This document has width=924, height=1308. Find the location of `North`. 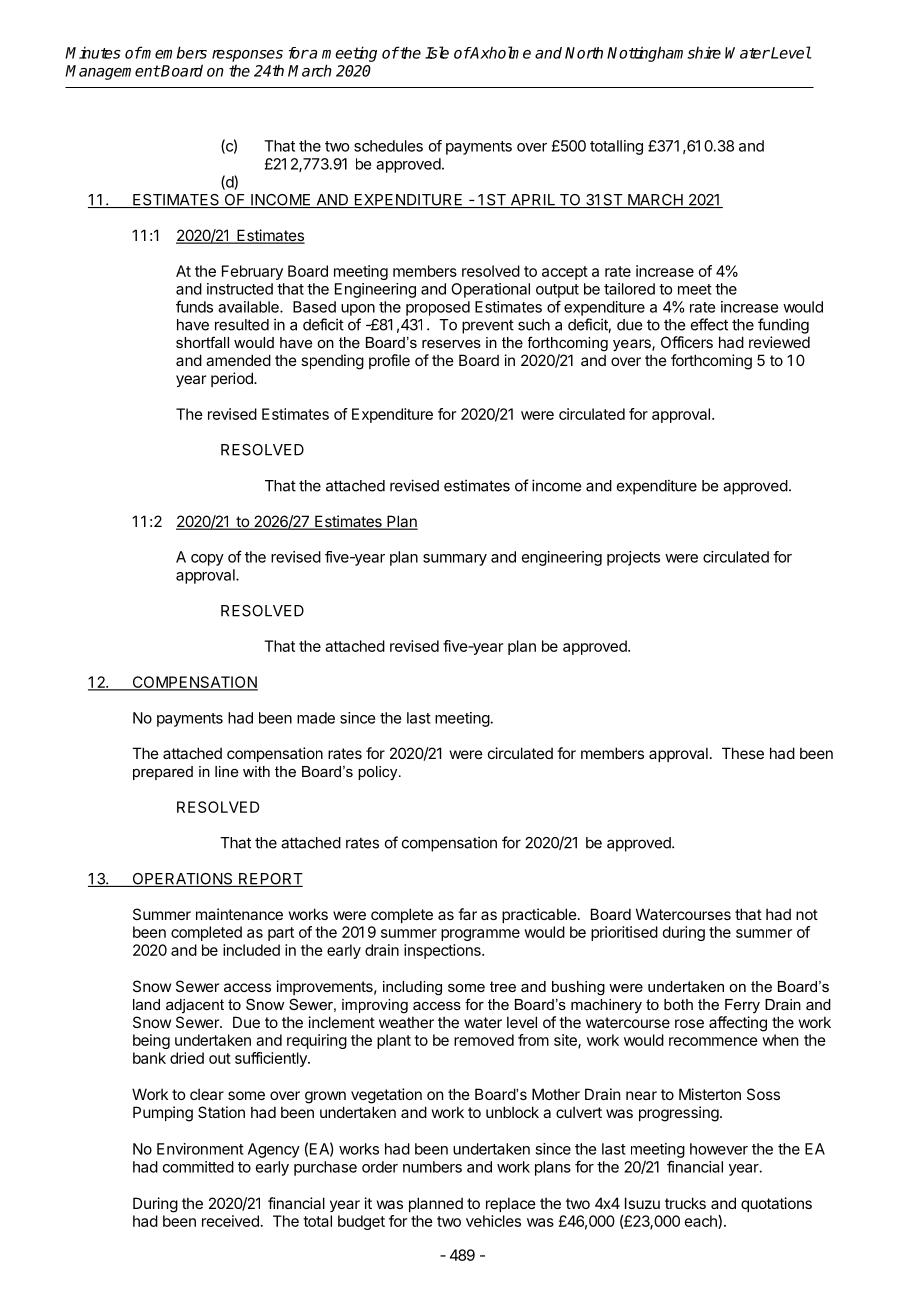

North is located at coordinates (584, 53).
